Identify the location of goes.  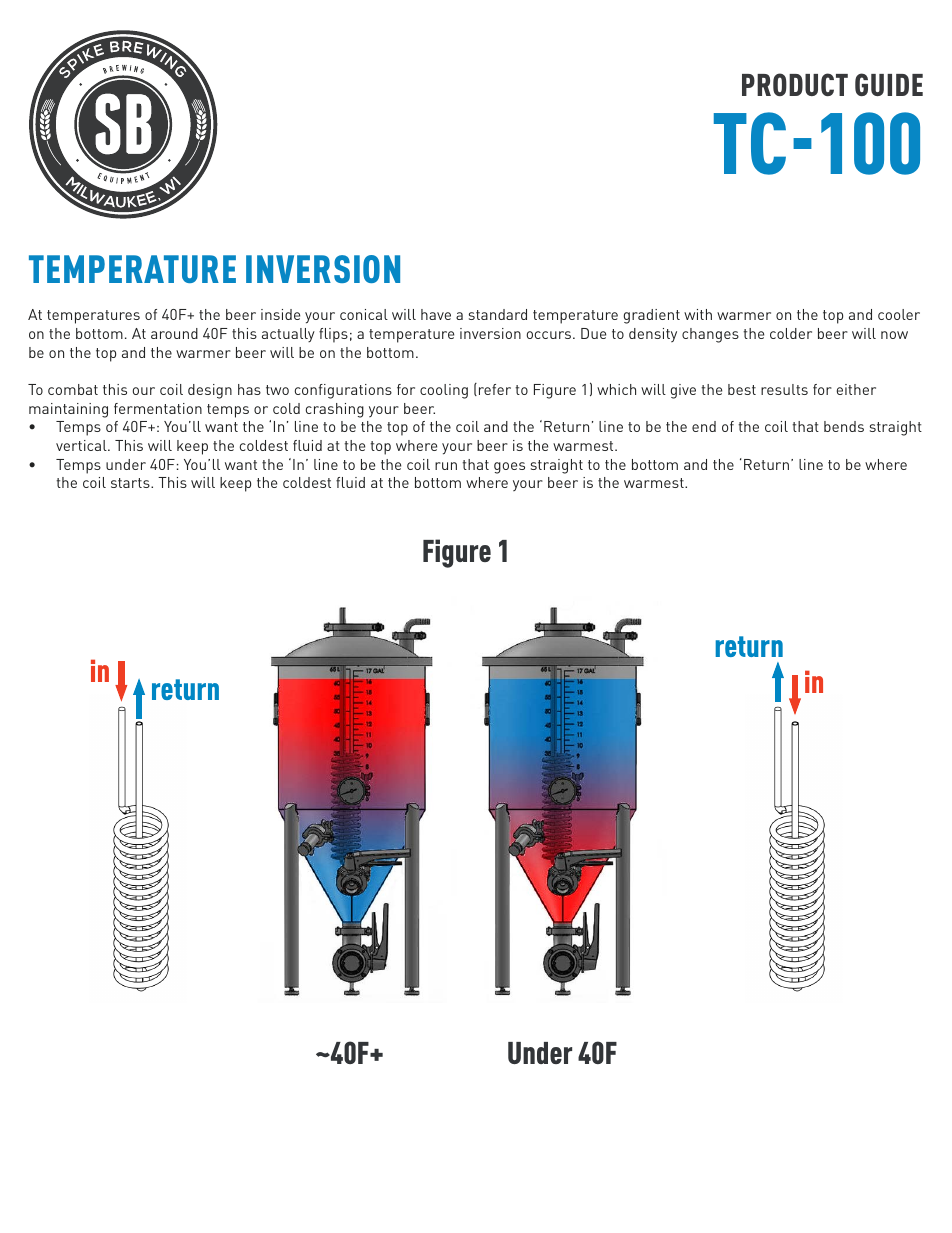
(509, 468).
